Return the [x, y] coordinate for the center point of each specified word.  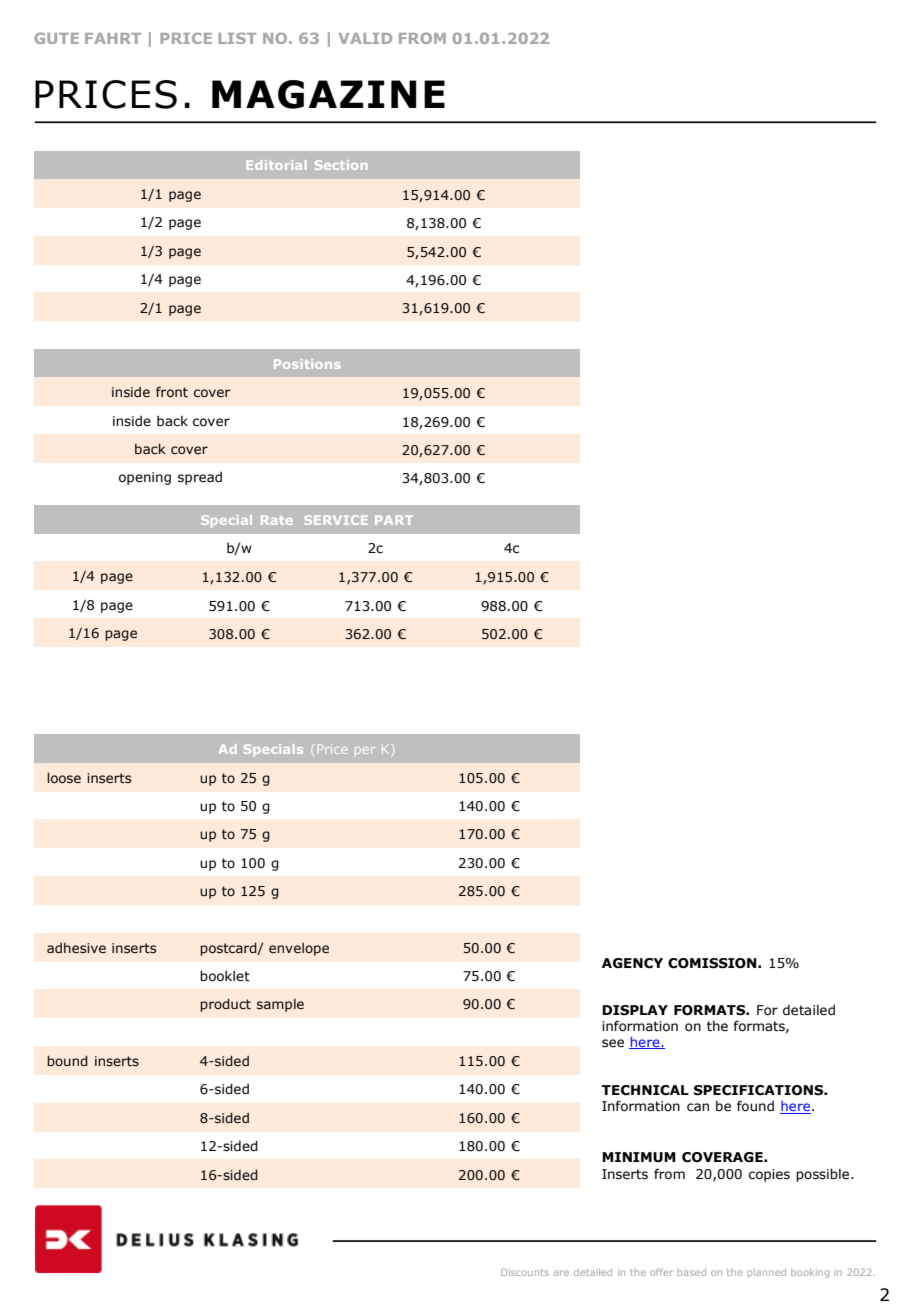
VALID [365, 38]
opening [145, 478]
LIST [237, 38]
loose [64, 778]
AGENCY [632, 963]
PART [394, 520]
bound [67, 1060]
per [365, 750]
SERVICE [336, 520]
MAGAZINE [328, 94]
